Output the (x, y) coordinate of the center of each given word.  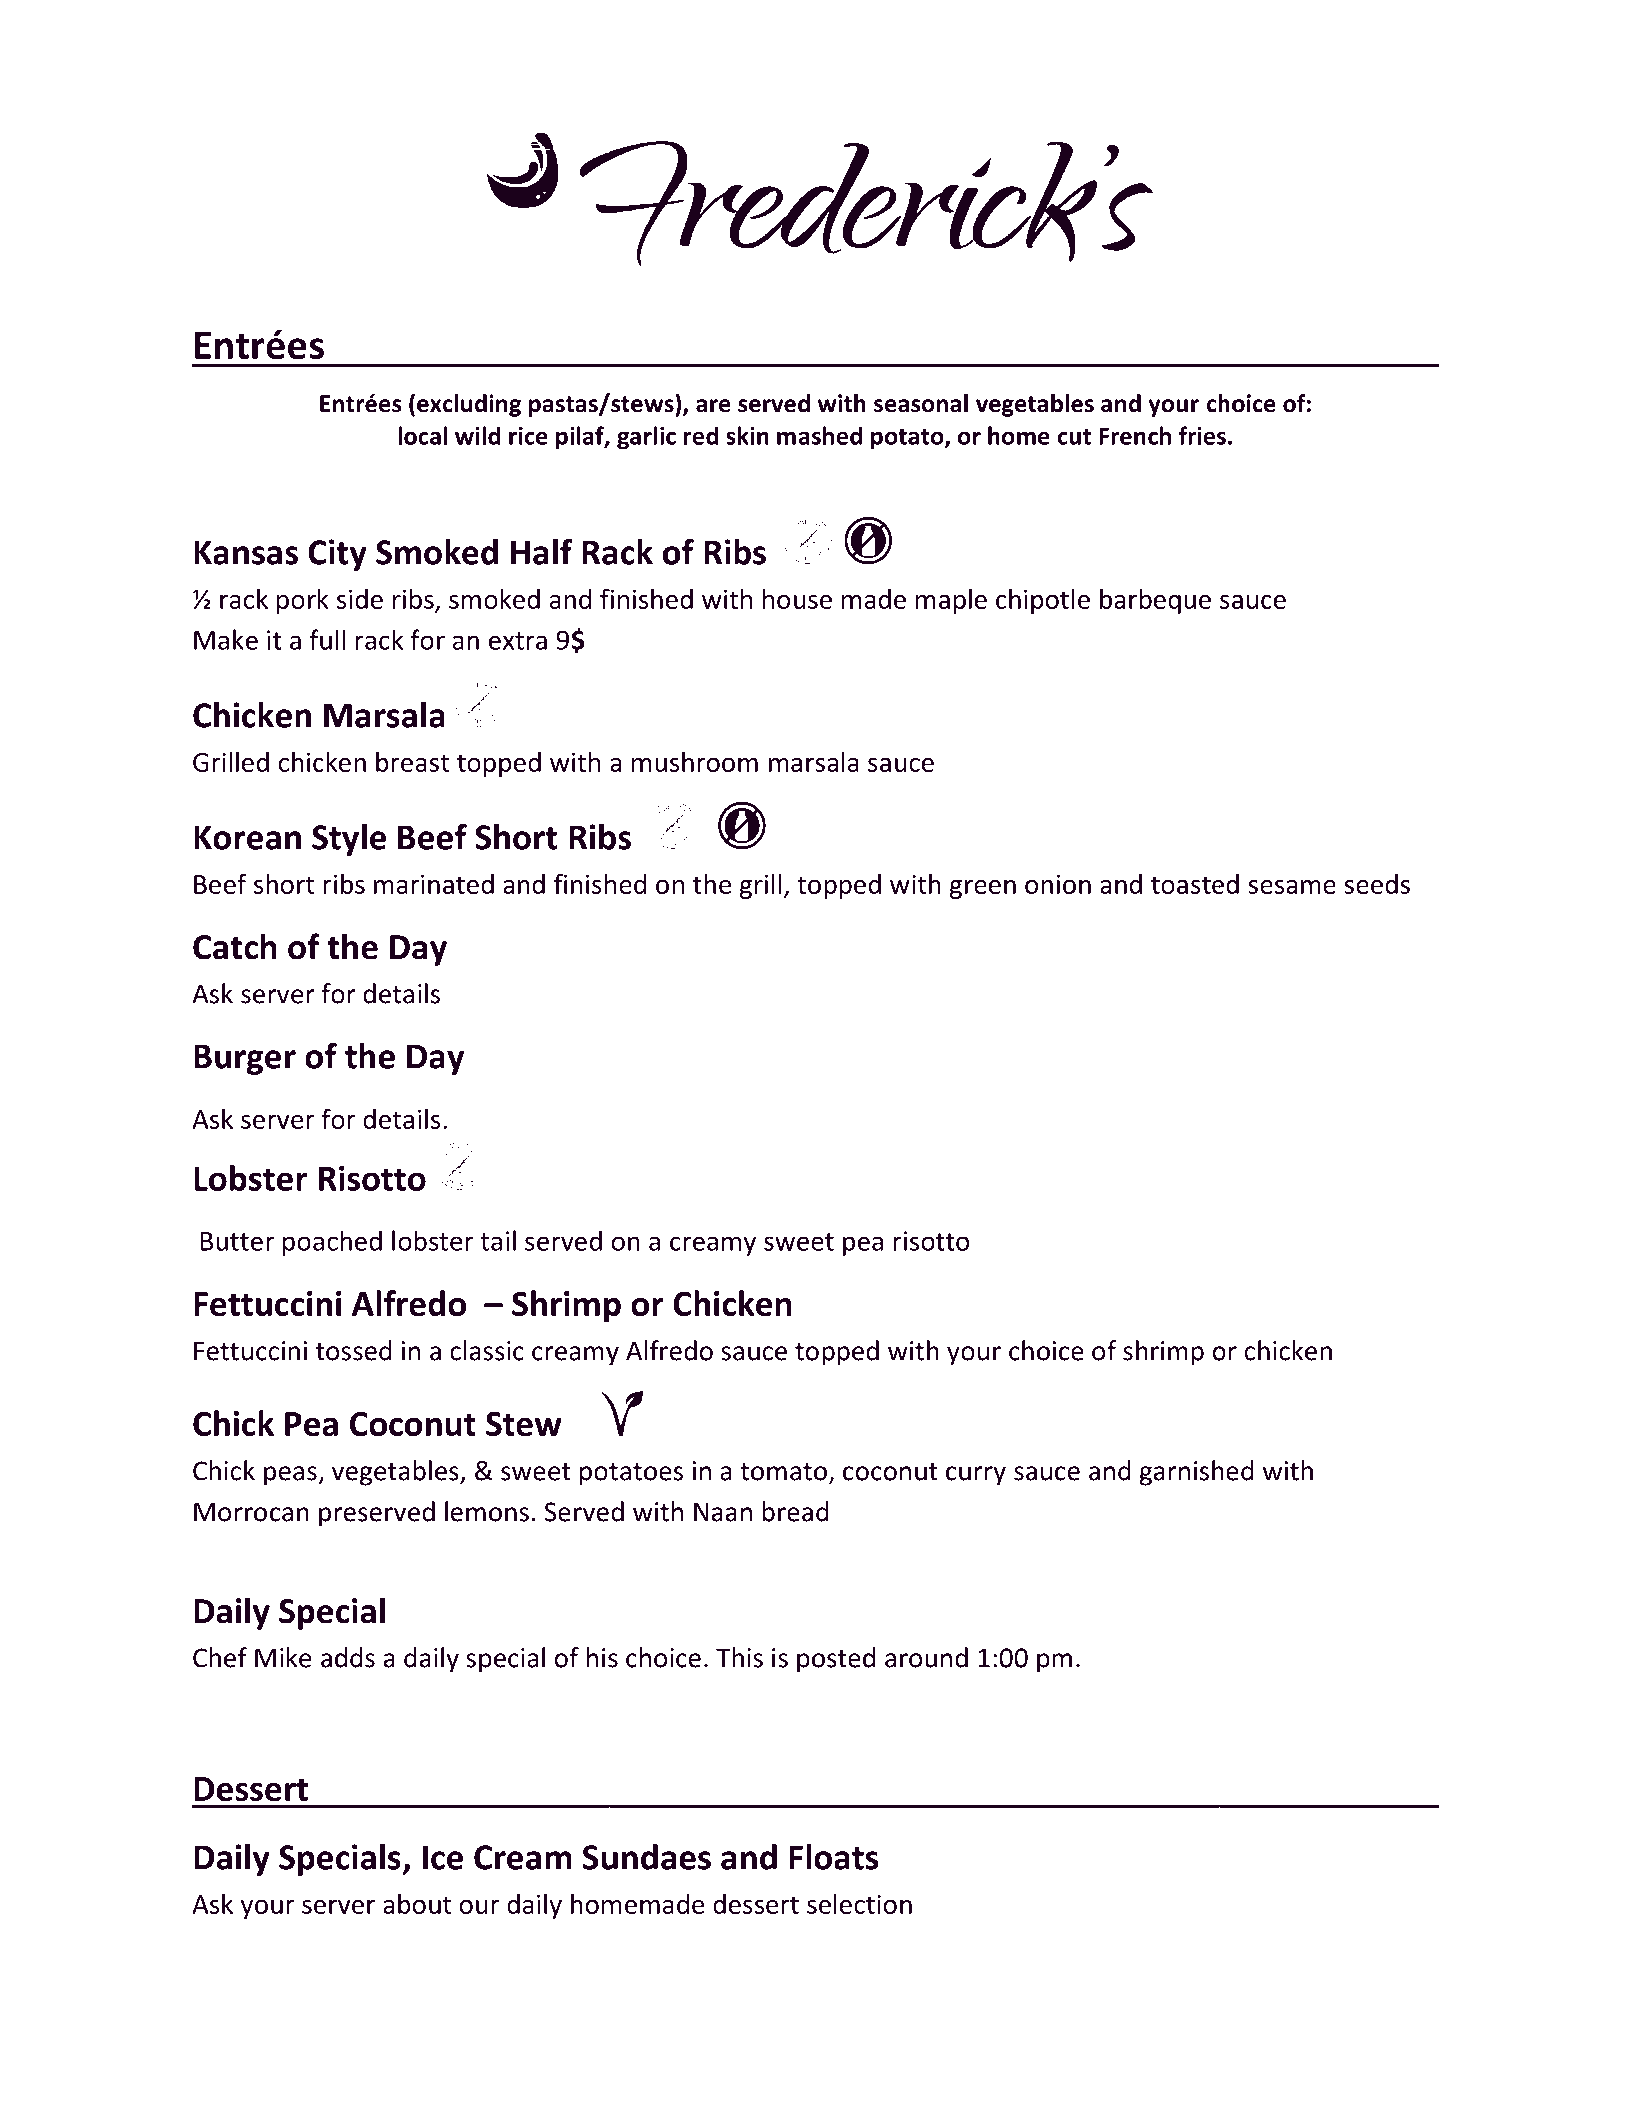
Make (226, 639)
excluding (469, 405)
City (337, 555)
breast (412, 761)
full (327, 639)
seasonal (921, 403)
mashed (819, 435)
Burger (245, 1059)
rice (528, 436)
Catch (235, 946)
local (423, 435)
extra (518, 641)
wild (477, 435)
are (713, 406)
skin (747, 435)
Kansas (246, 552)
